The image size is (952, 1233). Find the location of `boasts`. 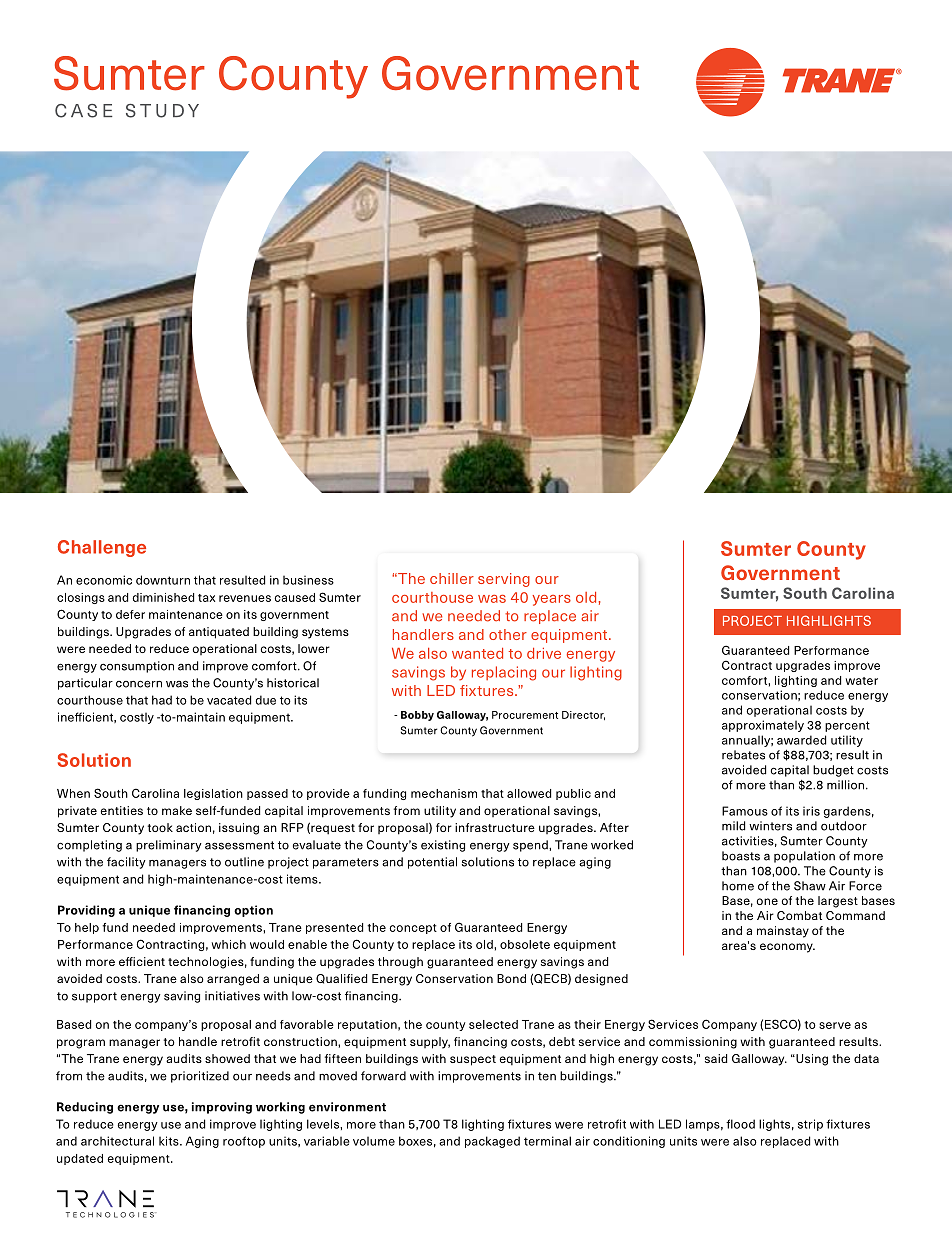

boasts is located at coordinates (741, 856).
